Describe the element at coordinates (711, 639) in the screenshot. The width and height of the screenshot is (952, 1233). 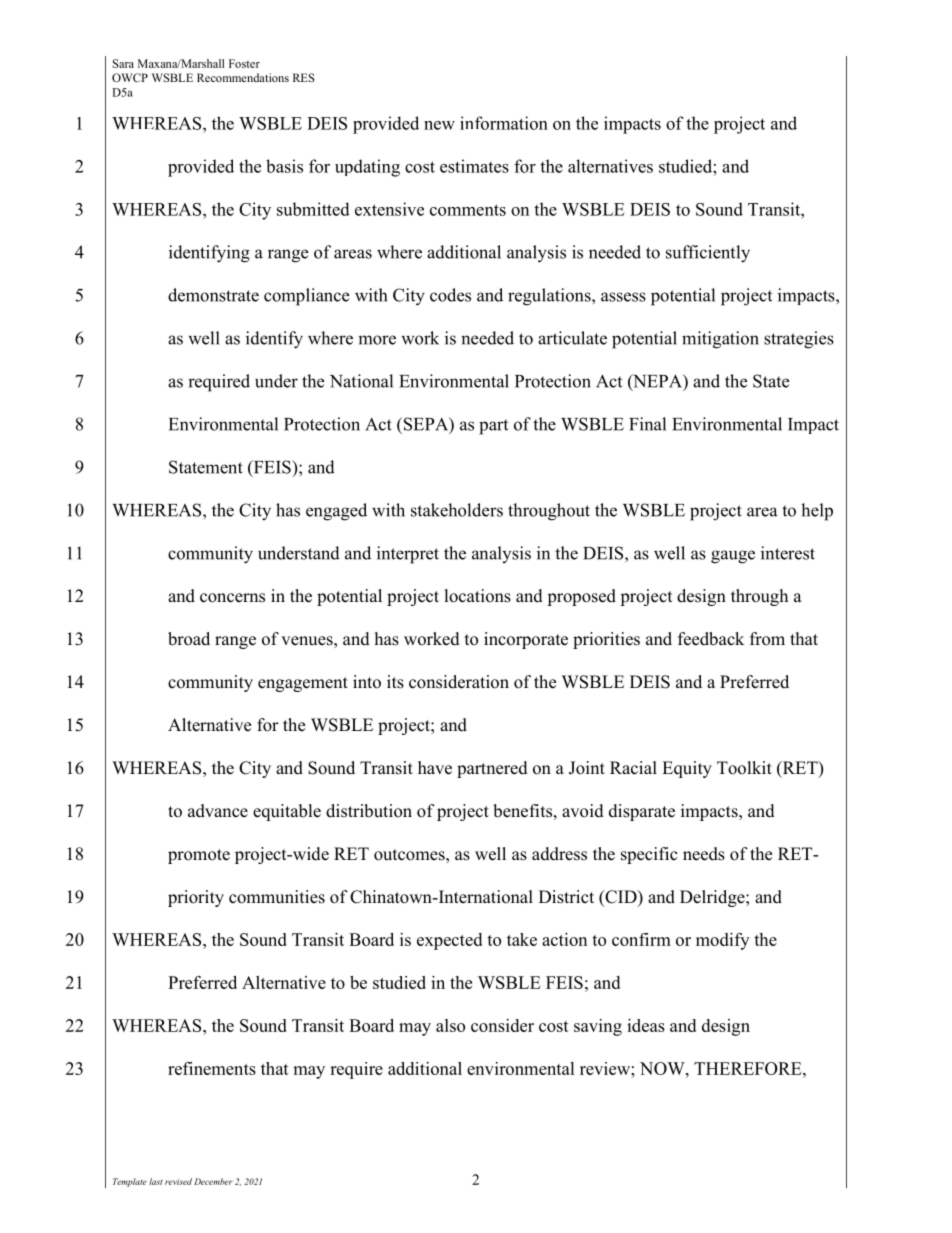
I see `feedback` at that location.
